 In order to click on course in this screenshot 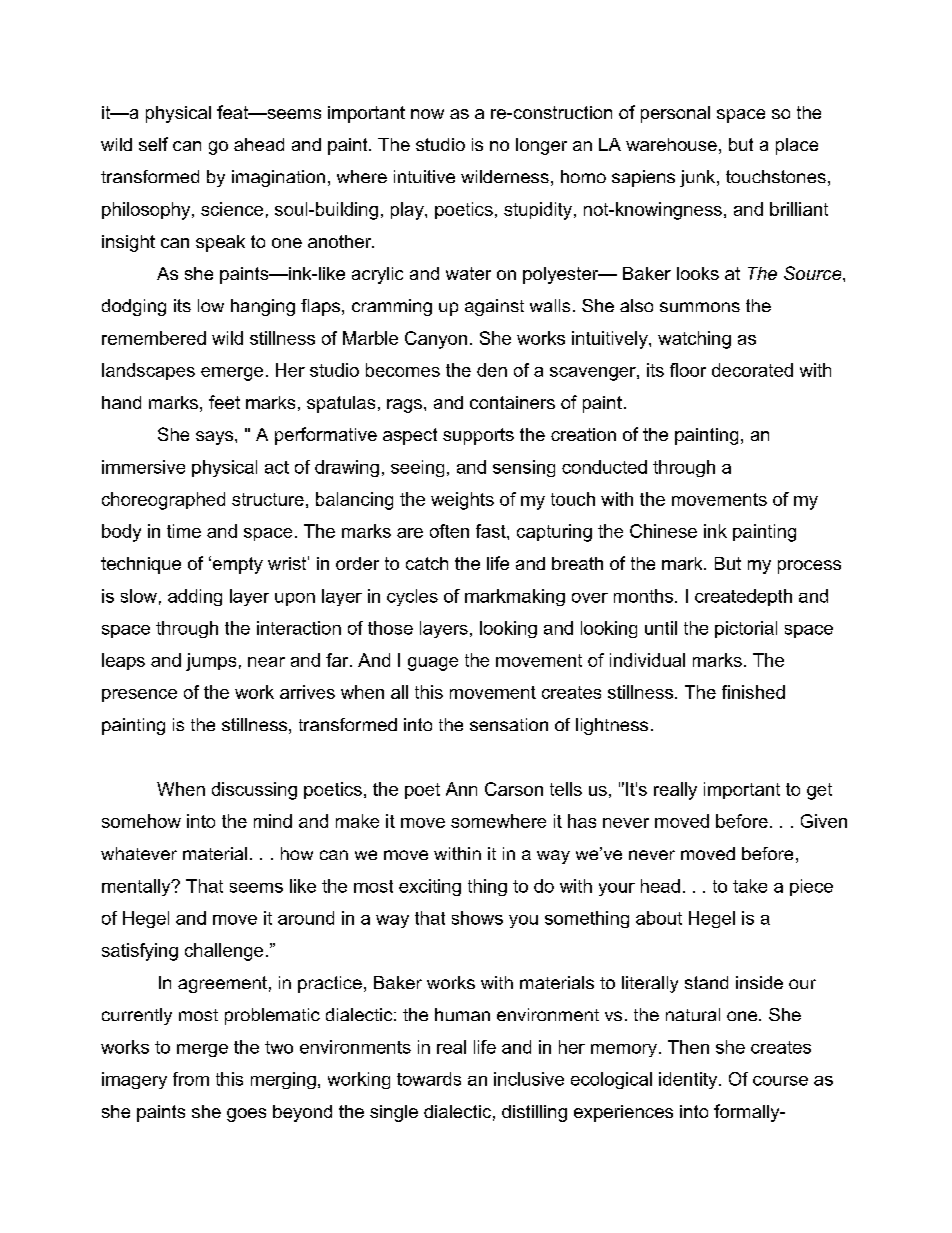, I will do `click(780, 1081)`.
